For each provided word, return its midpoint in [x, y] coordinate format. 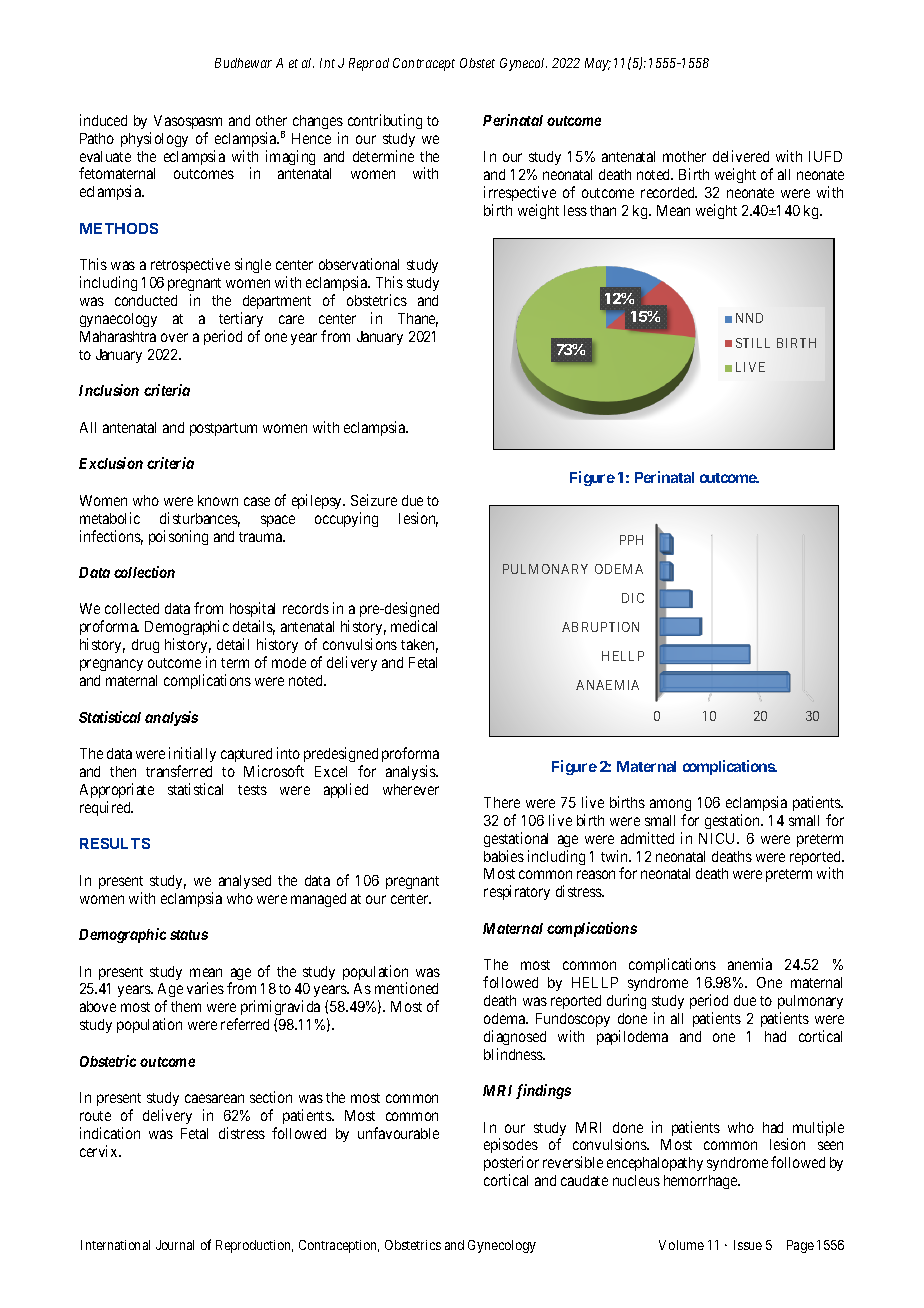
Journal [175, 1245]
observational [359, 264]
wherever [411, 789]
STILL [753, 343]
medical [414, 626]
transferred [179, 771]
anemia [750, 964]
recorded [669, 192]
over [174, 337]
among [670, 805]
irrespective [520, 193]
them [186, 1006]
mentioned [406, 988]
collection [144, 572]
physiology [154, 139]
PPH [631, 540]
